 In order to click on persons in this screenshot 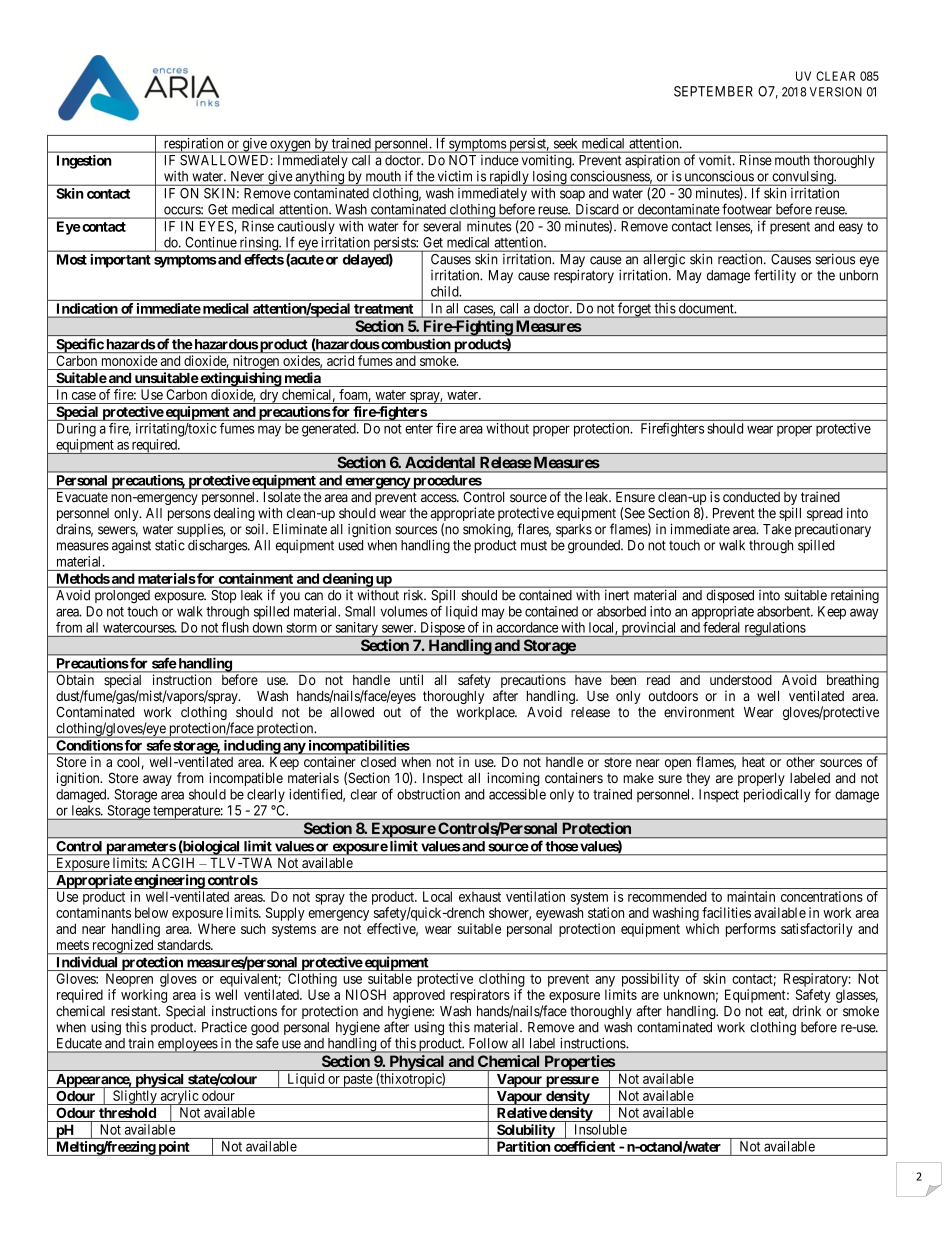, I will do `click(189, 517)`.
